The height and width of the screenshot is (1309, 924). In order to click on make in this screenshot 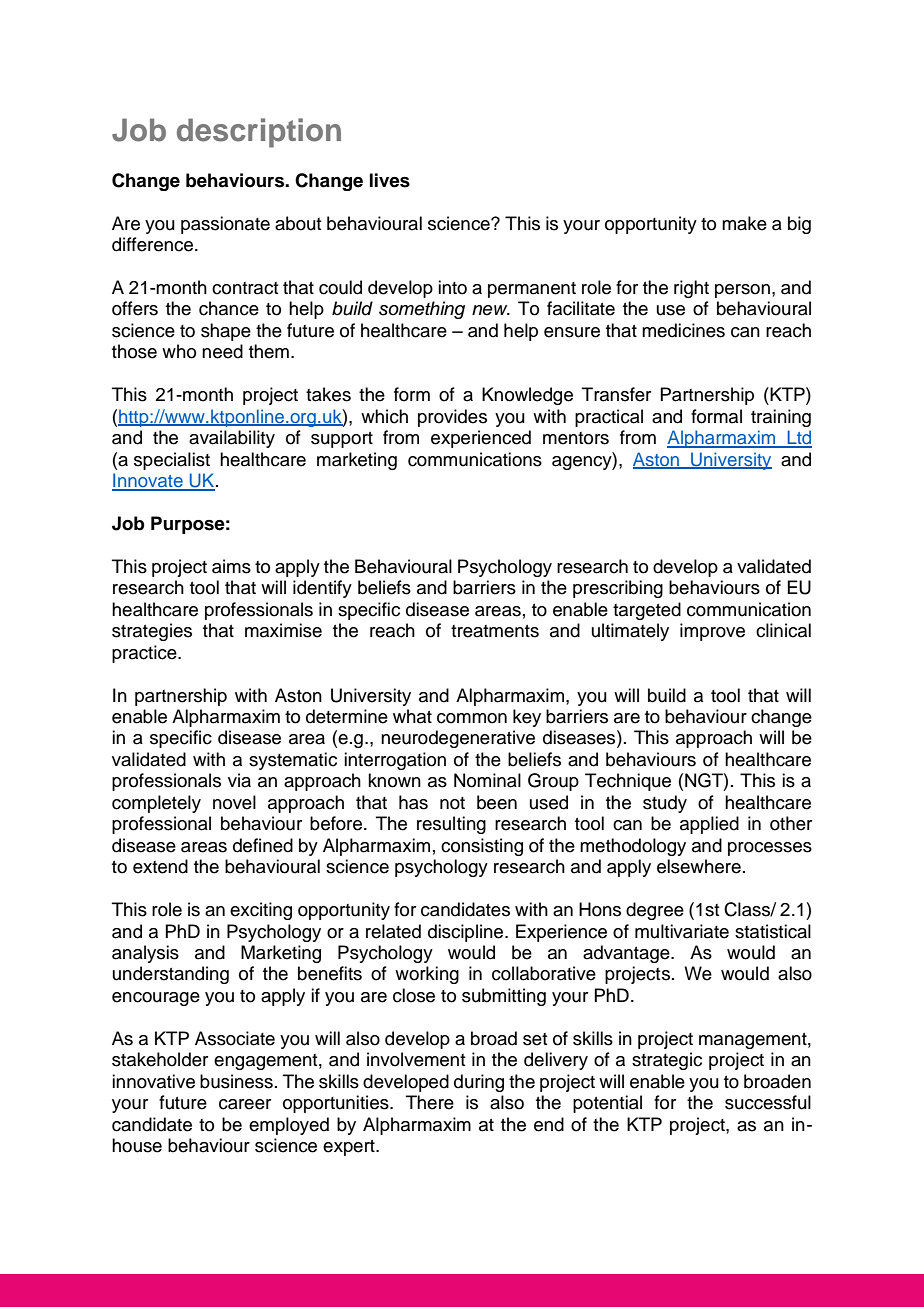, I will do `click(744, 223)`.
